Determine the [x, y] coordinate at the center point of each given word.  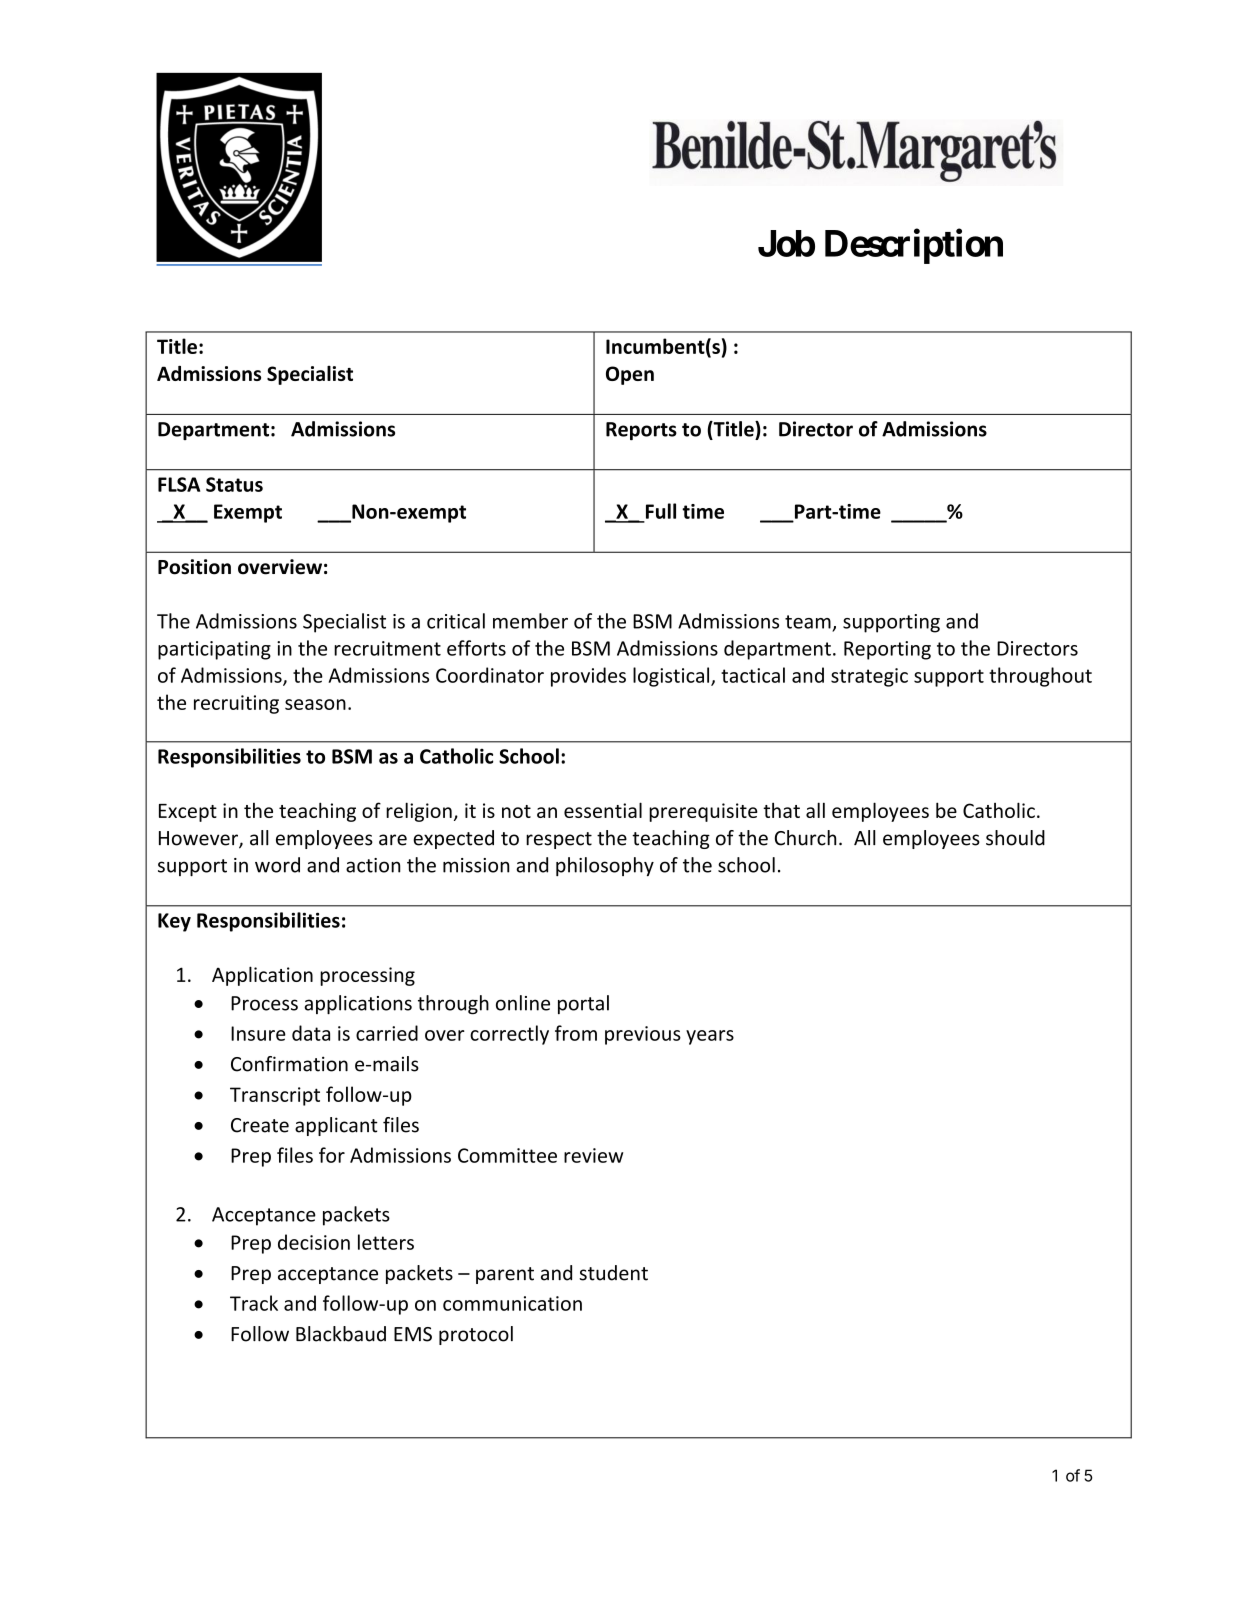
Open [630, 375]
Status [234, 484]
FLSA [179, 484]
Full [661, 511]
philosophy [605, 866]
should [1015, 838]
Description [914, 246]
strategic [869, 677]
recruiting [236, 704]
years [710, 1037]
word [277, 865]
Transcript [275, 1096]
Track [254, 1303]
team [808, 622]
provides [588, 677]
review [593, 1155]
